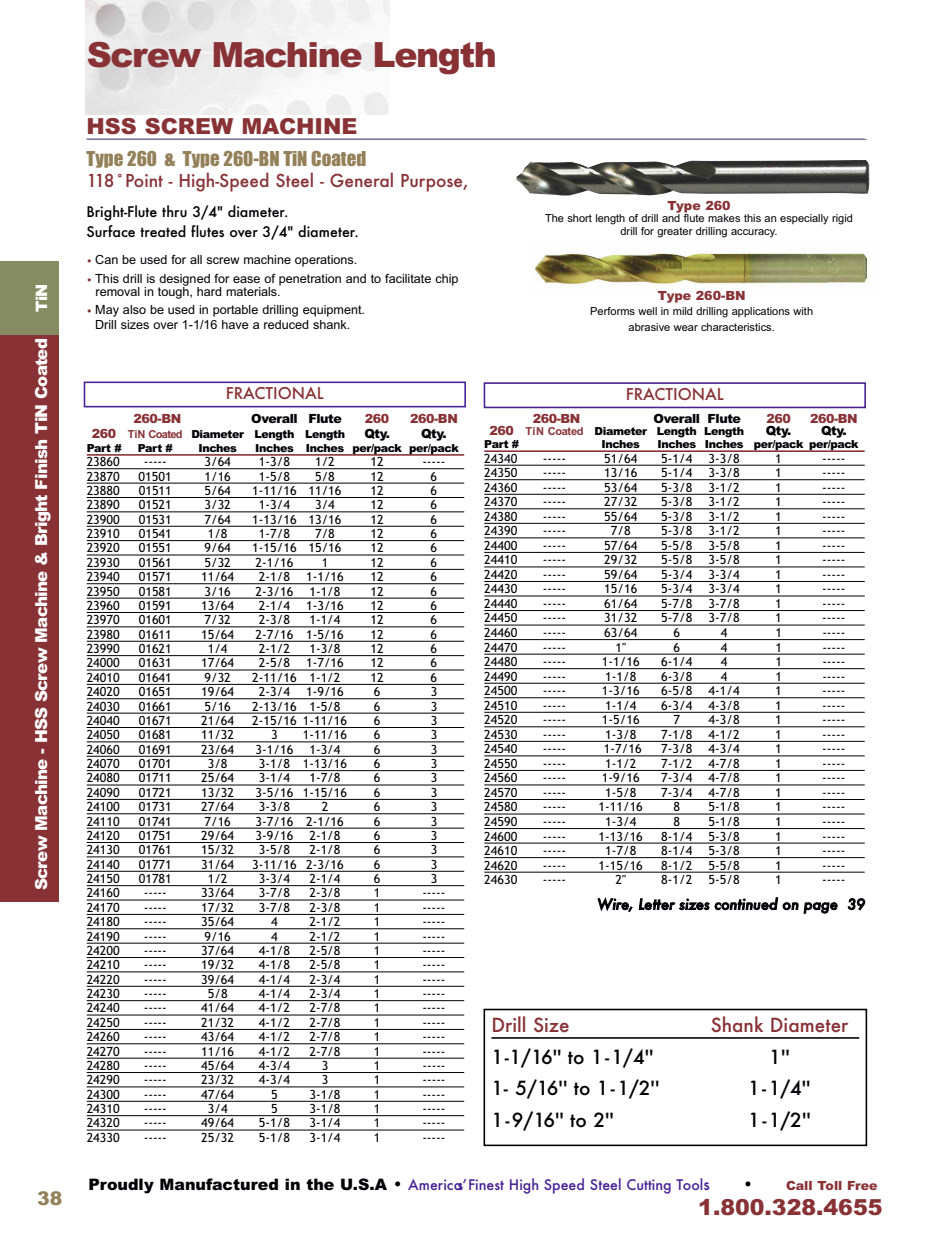  What do you see at coordinates (286, 324) in the screenshot?
I see `reduced` at bounding box center [286, 324].
